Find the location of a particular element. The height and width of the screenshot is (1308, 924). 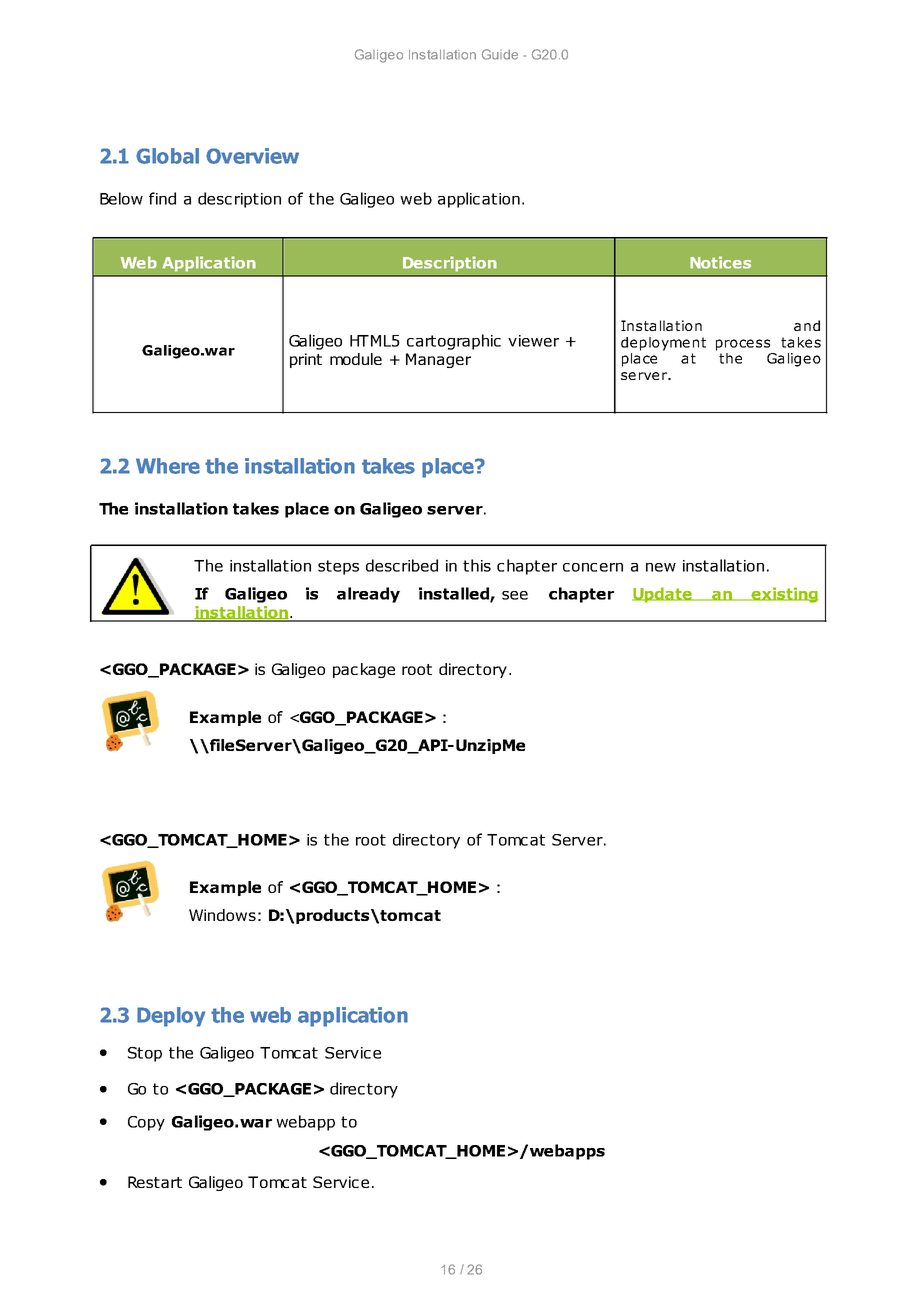

Restart is located at coordinates (155, 1182).
